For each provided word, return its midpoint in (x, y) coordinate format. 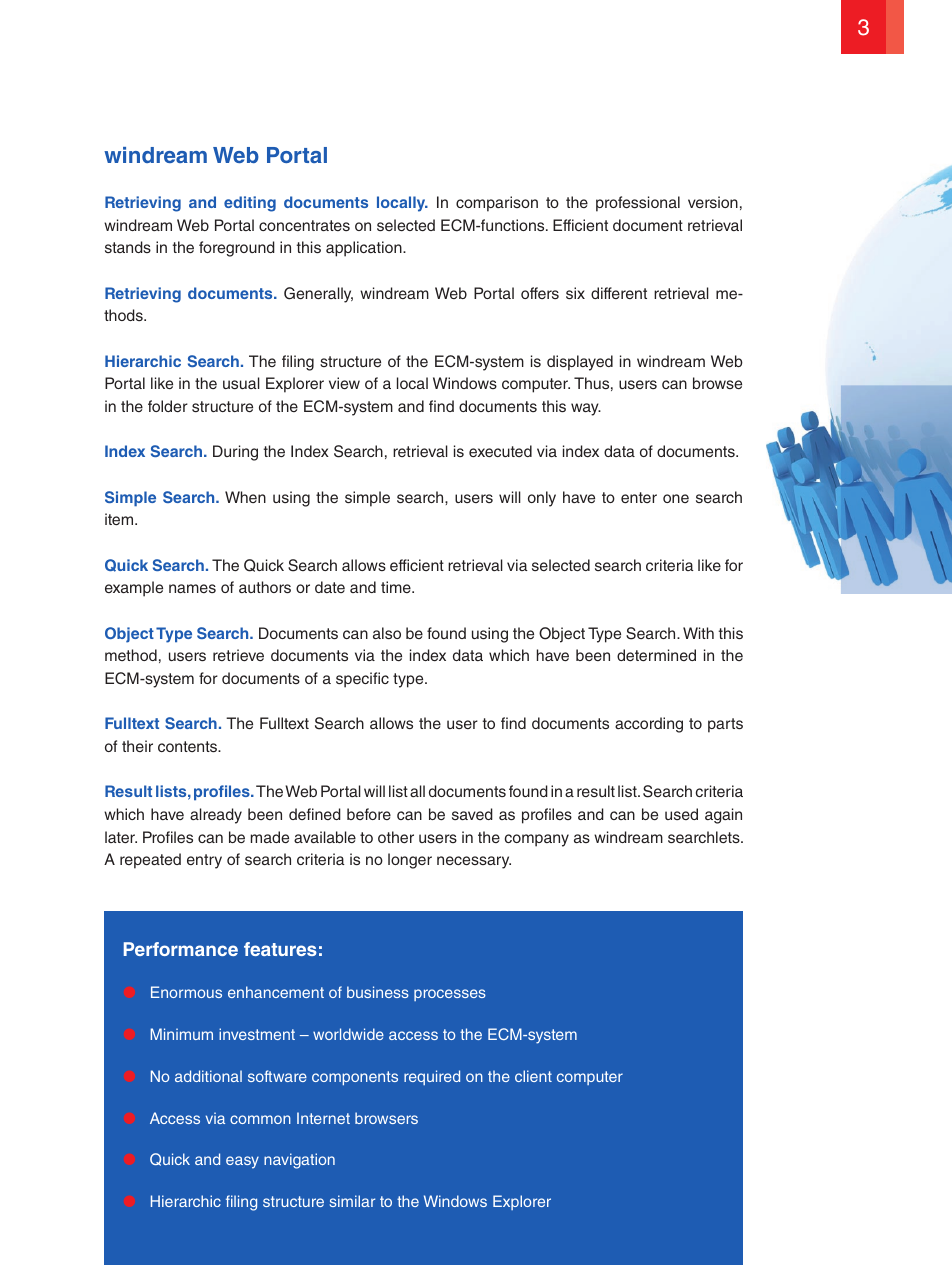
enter (639, 497)
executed (500, 451)
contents (189, 746)
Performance (181, 949)
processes (450, 995)
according (649, 725)
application (365, 249)
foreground (237, 249)
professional (638, 204)
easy (242, 1162)
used (681, 814)
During (235, 453)
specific (362, 680)
